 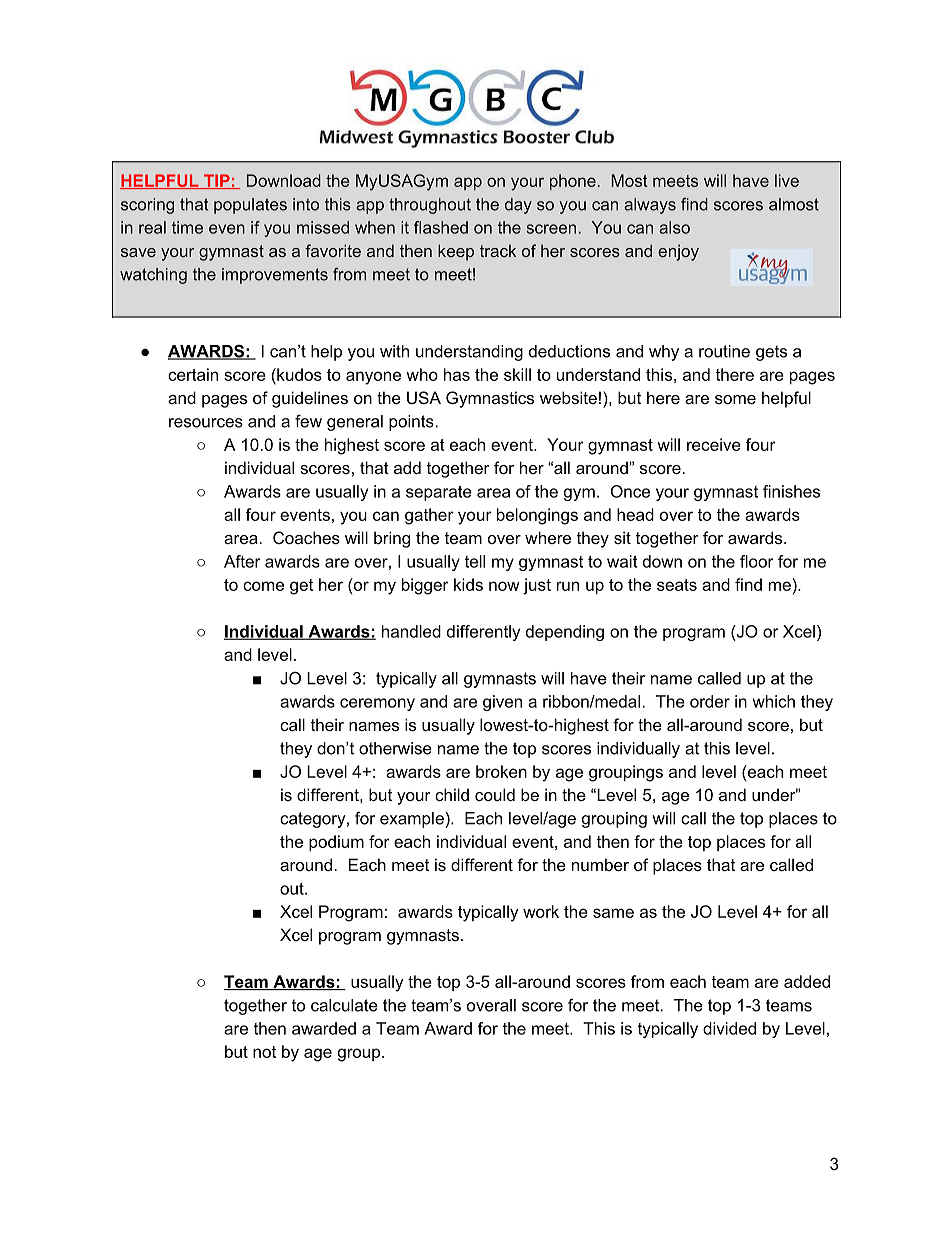 I want to click on number, so click(x=600, y=864).
